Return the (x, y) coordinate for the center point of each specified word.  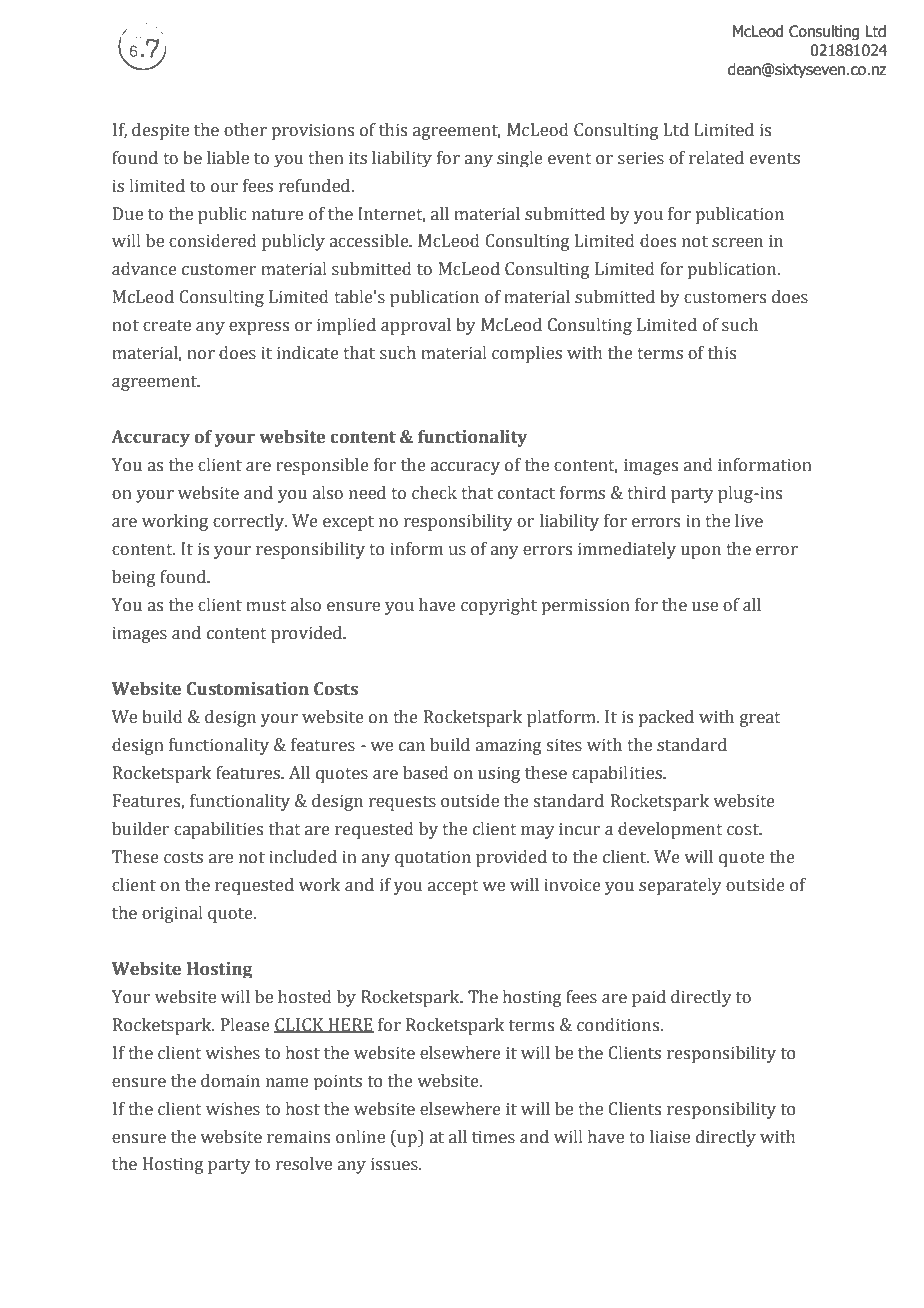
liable (228, 158)
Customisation (248, 689)
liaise (670, 1137)
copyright (499, 606)
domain (230, 1081)
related (716, 158)
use (705, 607)
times (493, 1137)
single (520, 159)
